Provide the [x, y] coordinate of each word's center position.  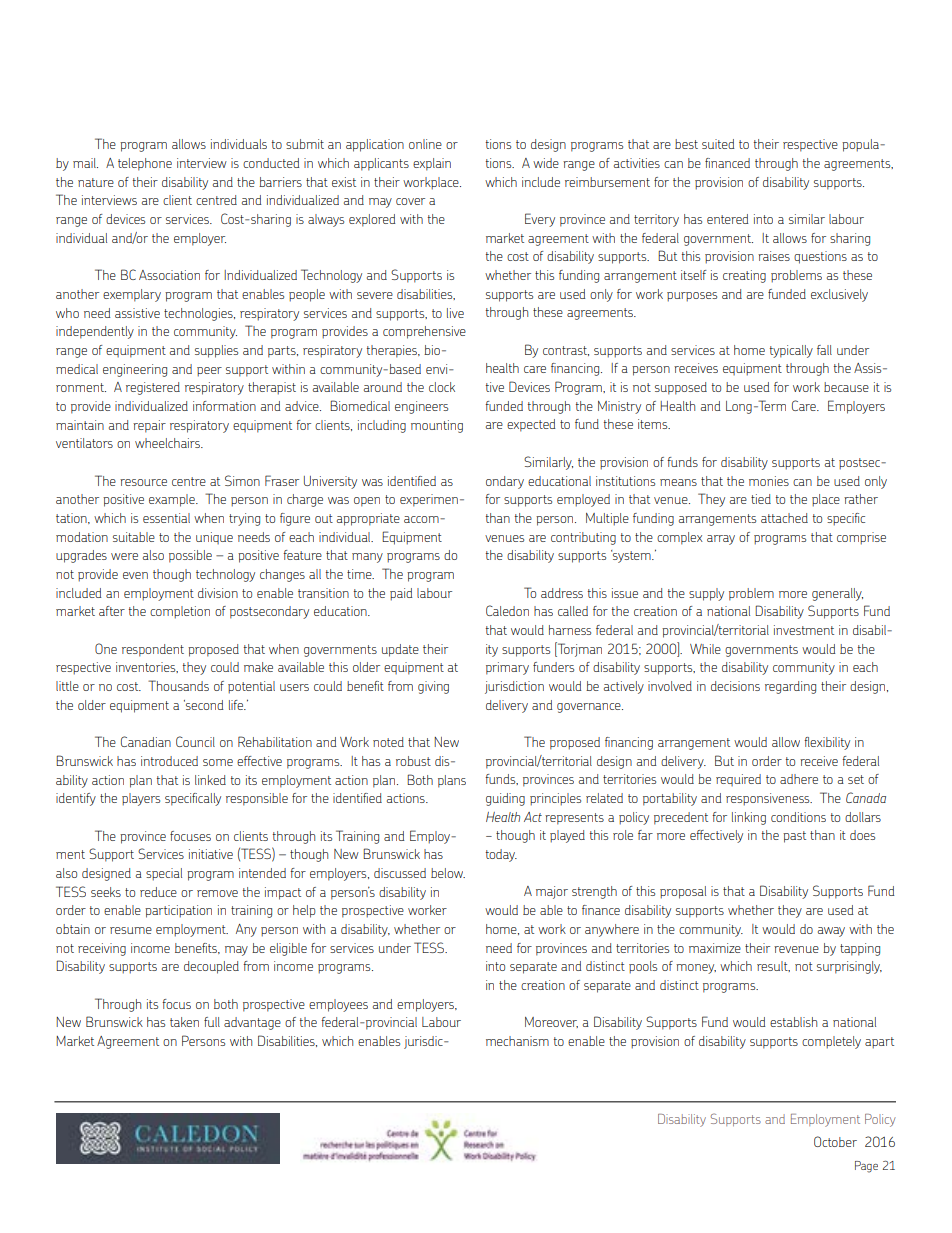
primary [507, 668]
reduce [158, 892]
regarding [790, 687]
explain [432, 164]
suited [718, 144]
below [448, 873]
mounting [437, 426]
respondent [153, 650]
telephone [145, 164]
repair [149, 426]
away [831, 932]
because [846, 387]
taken [184, 1022]
